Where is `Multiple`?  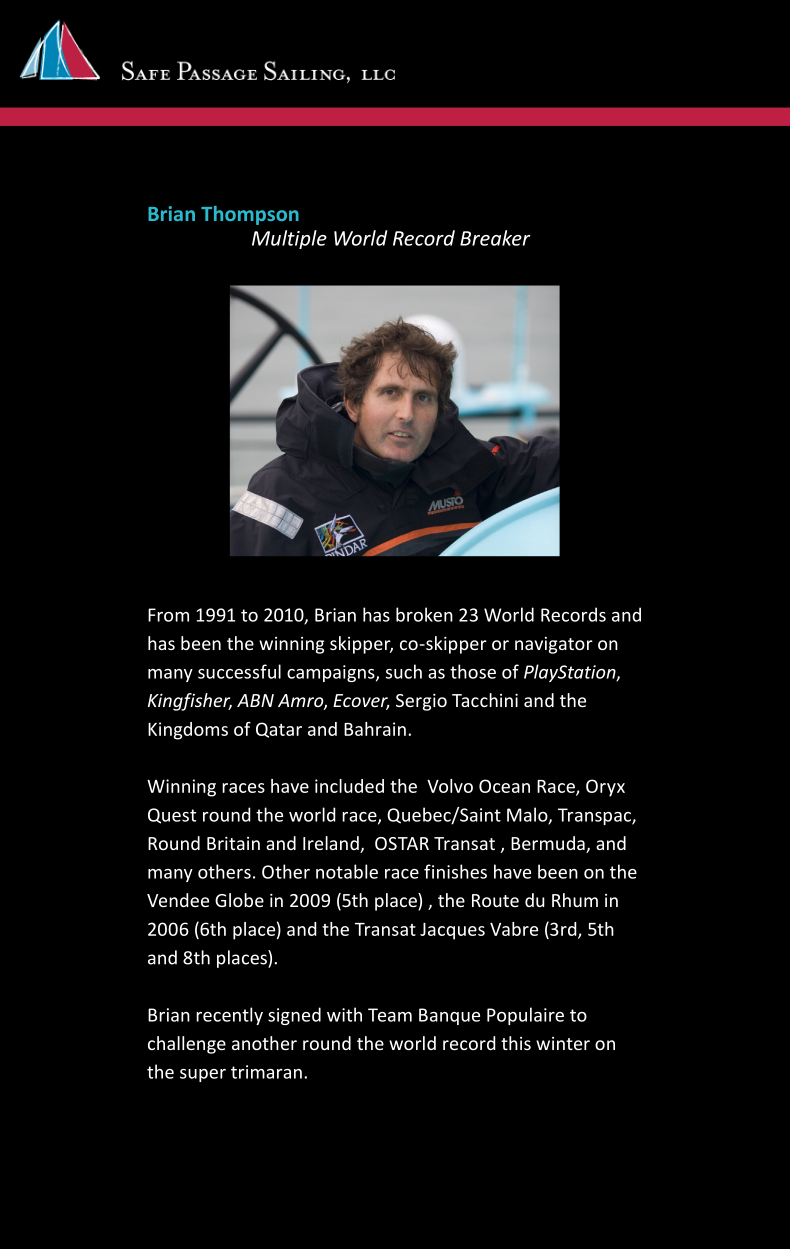
Multiple is located at coordinates (289, 239).
